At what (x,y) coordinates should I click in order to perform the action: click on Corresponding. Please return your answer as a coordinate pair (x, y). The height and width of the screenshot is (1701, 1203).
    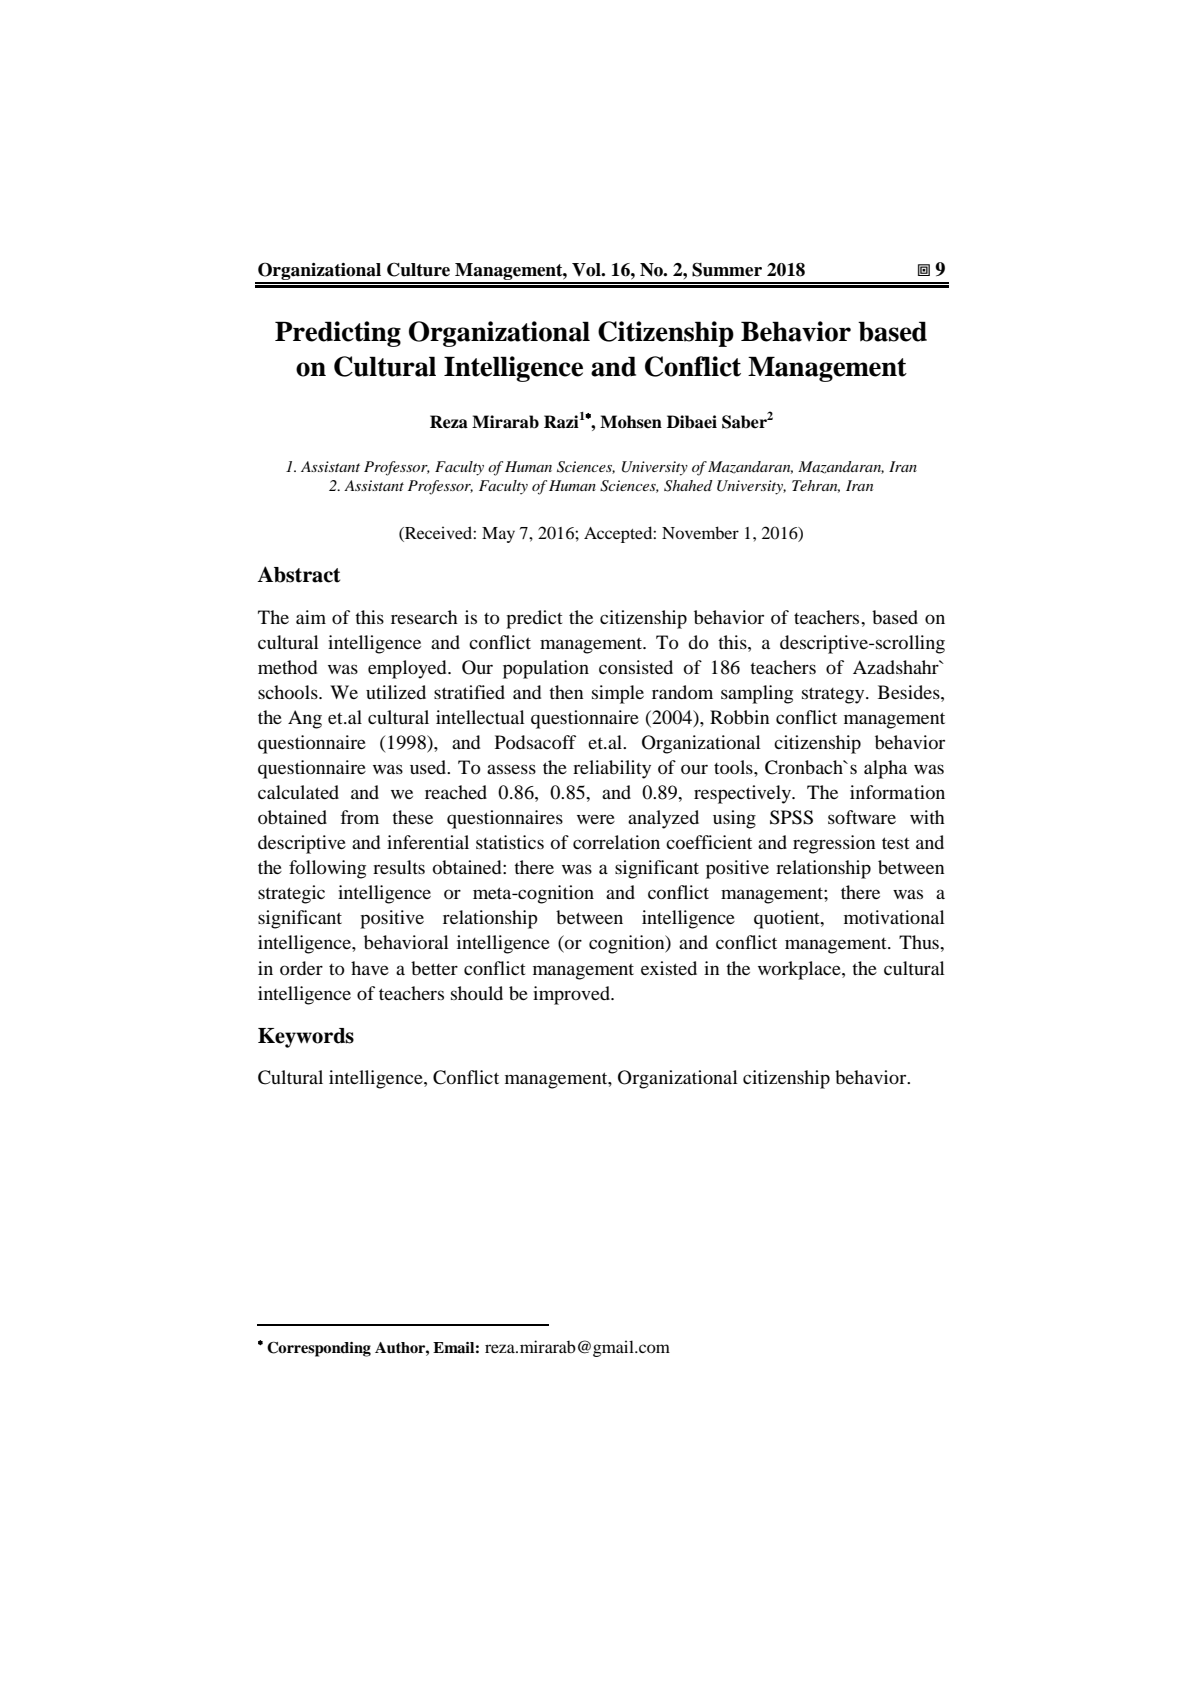
    Looking at the image, I should click on (319, 1349).
